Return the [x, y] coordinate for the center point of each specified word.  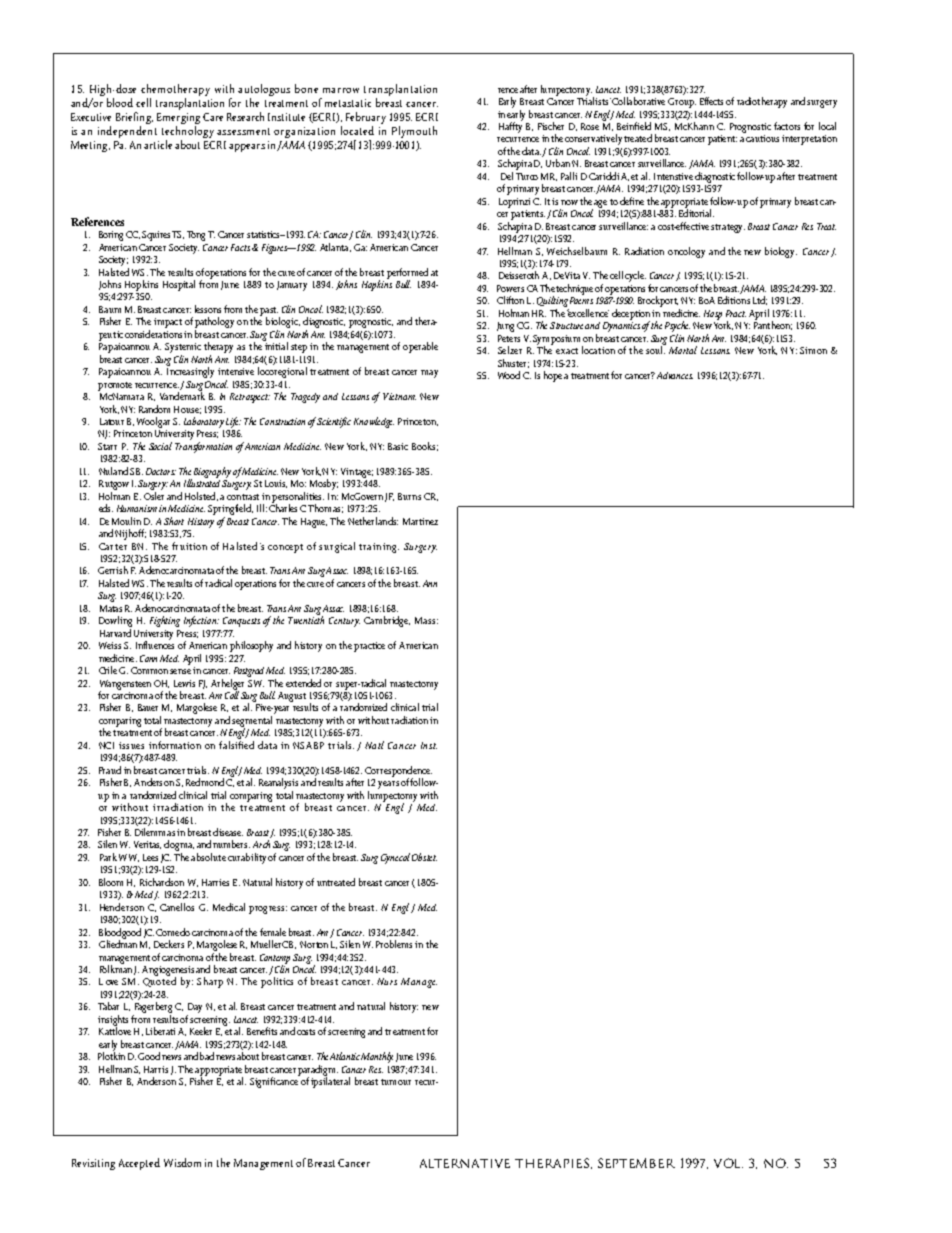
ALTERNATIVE [465, 1163]
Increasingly [190, 371]
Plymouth [414, 132]
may [429, 374]
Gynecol [395, 858]
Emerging [178, 120]
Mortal [683, 350]
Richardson [162, 882]
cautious [762, 138]
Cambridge [387, 621]
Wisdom [182, 1162]
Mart [413, 521]
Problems [394, 944]
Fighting [165, 621]
